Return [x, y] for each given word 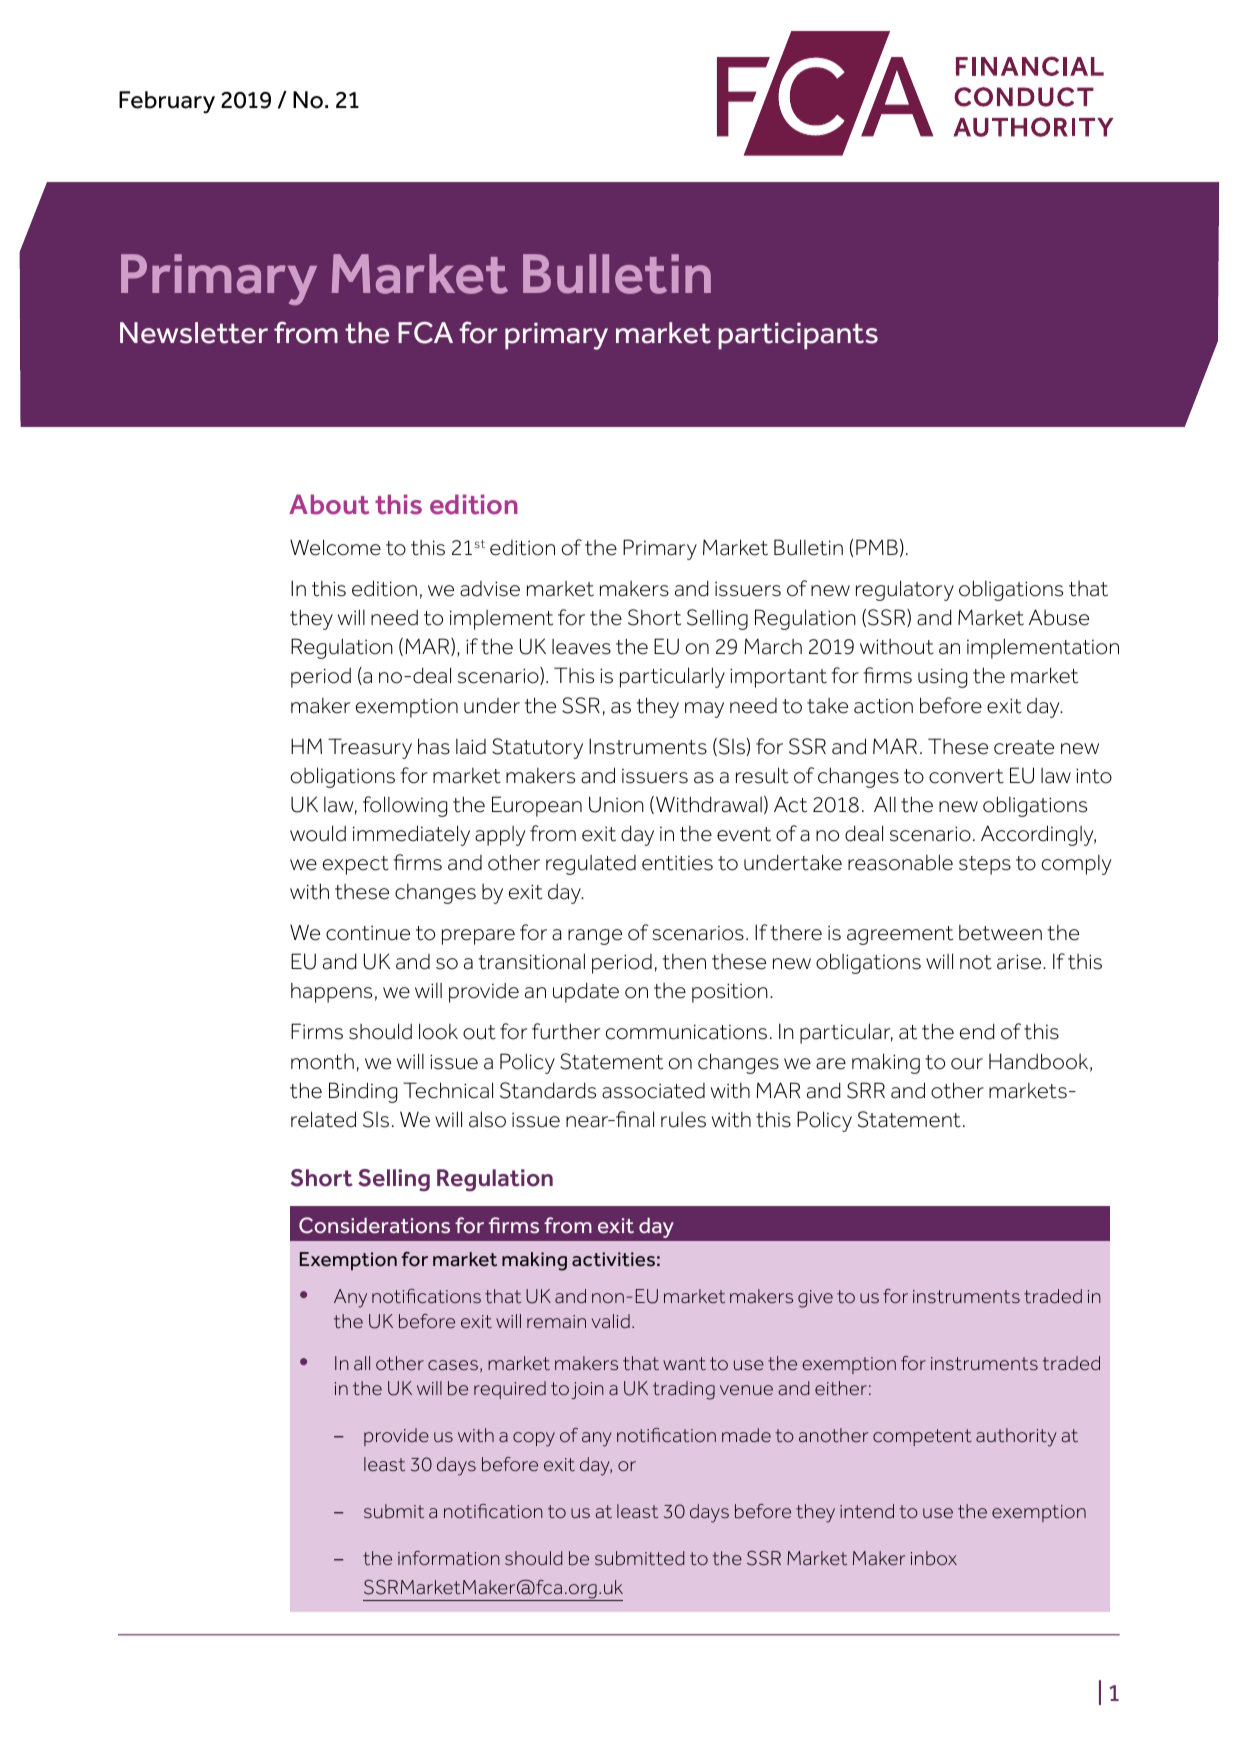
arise [1020, 962]
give [815, 1299]
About [329, 504]
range [595, 937]
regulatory [905, 590]
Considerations [374, 1225]
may [704, 710]
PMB [877, 547]
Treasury [370, 748]
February [167, 102]
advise [490, 589]
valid [610, 1321]
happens [331, 993]
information [449, 1558]
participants [798, 336]
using [942, 678]
